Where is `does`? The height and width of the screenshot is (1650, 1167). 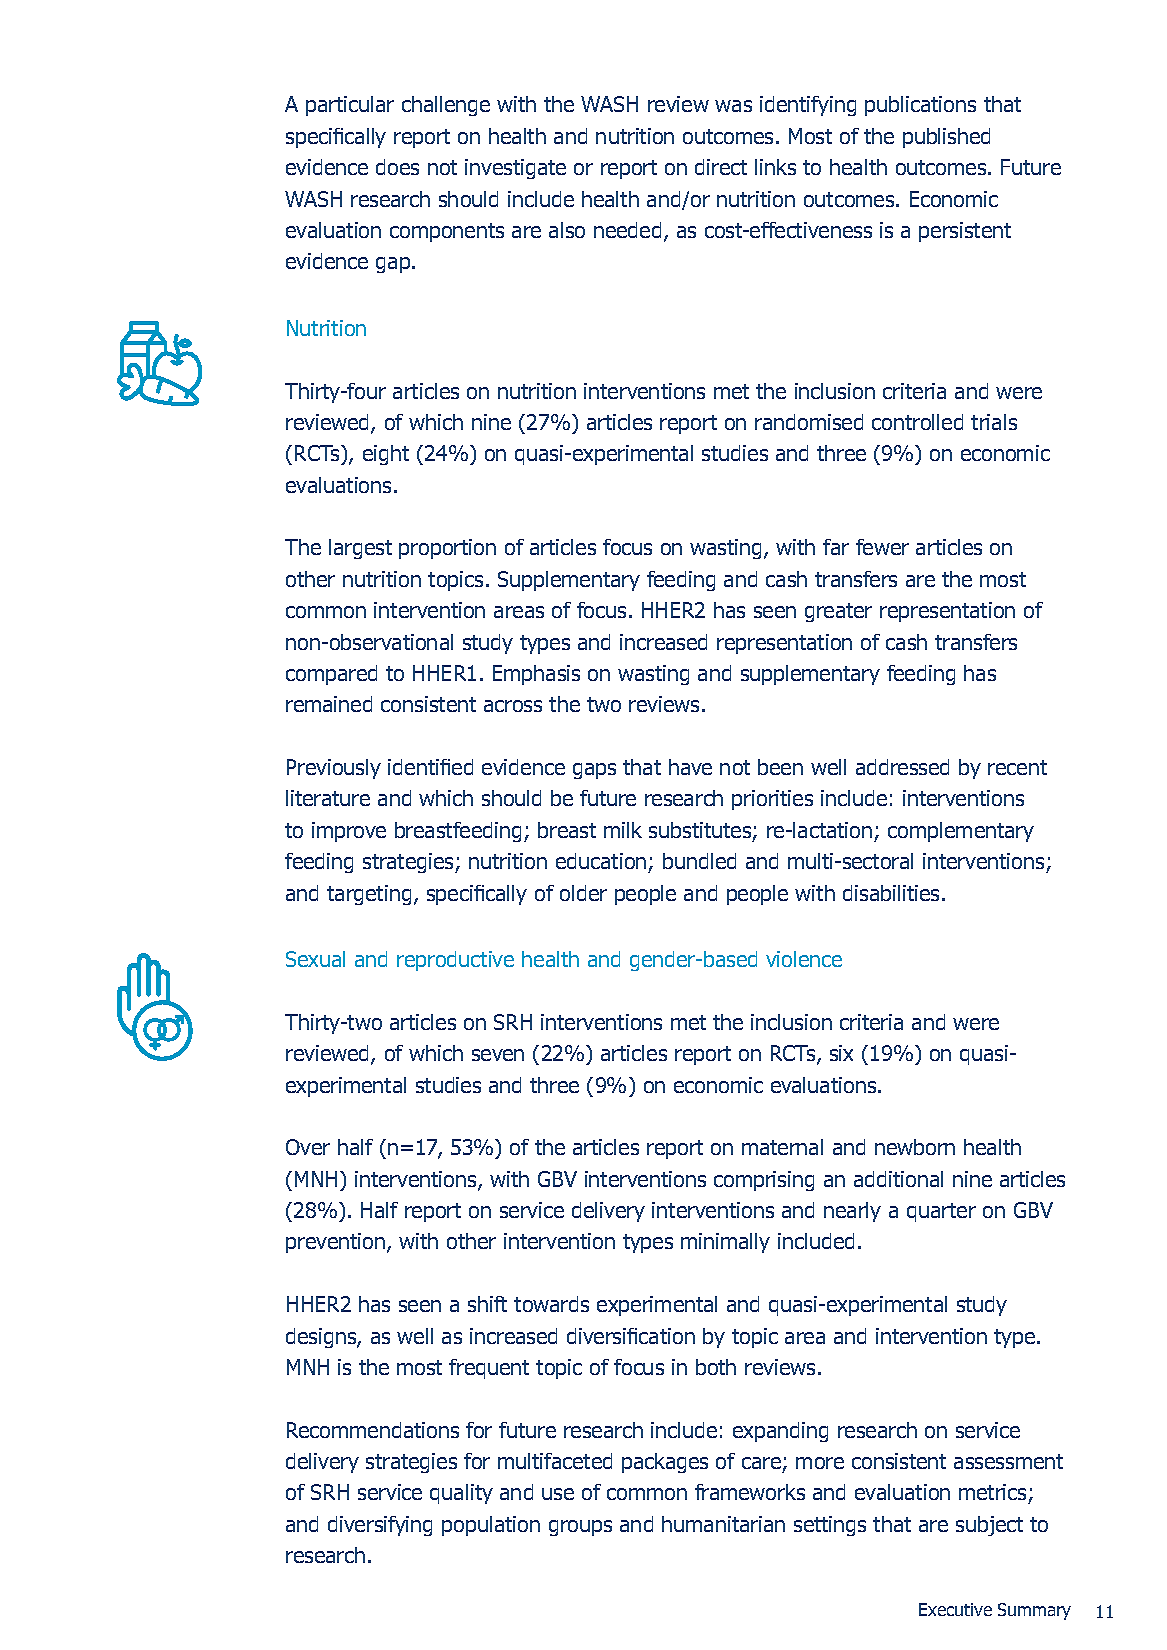 does is located at coordinates (397, 167).
